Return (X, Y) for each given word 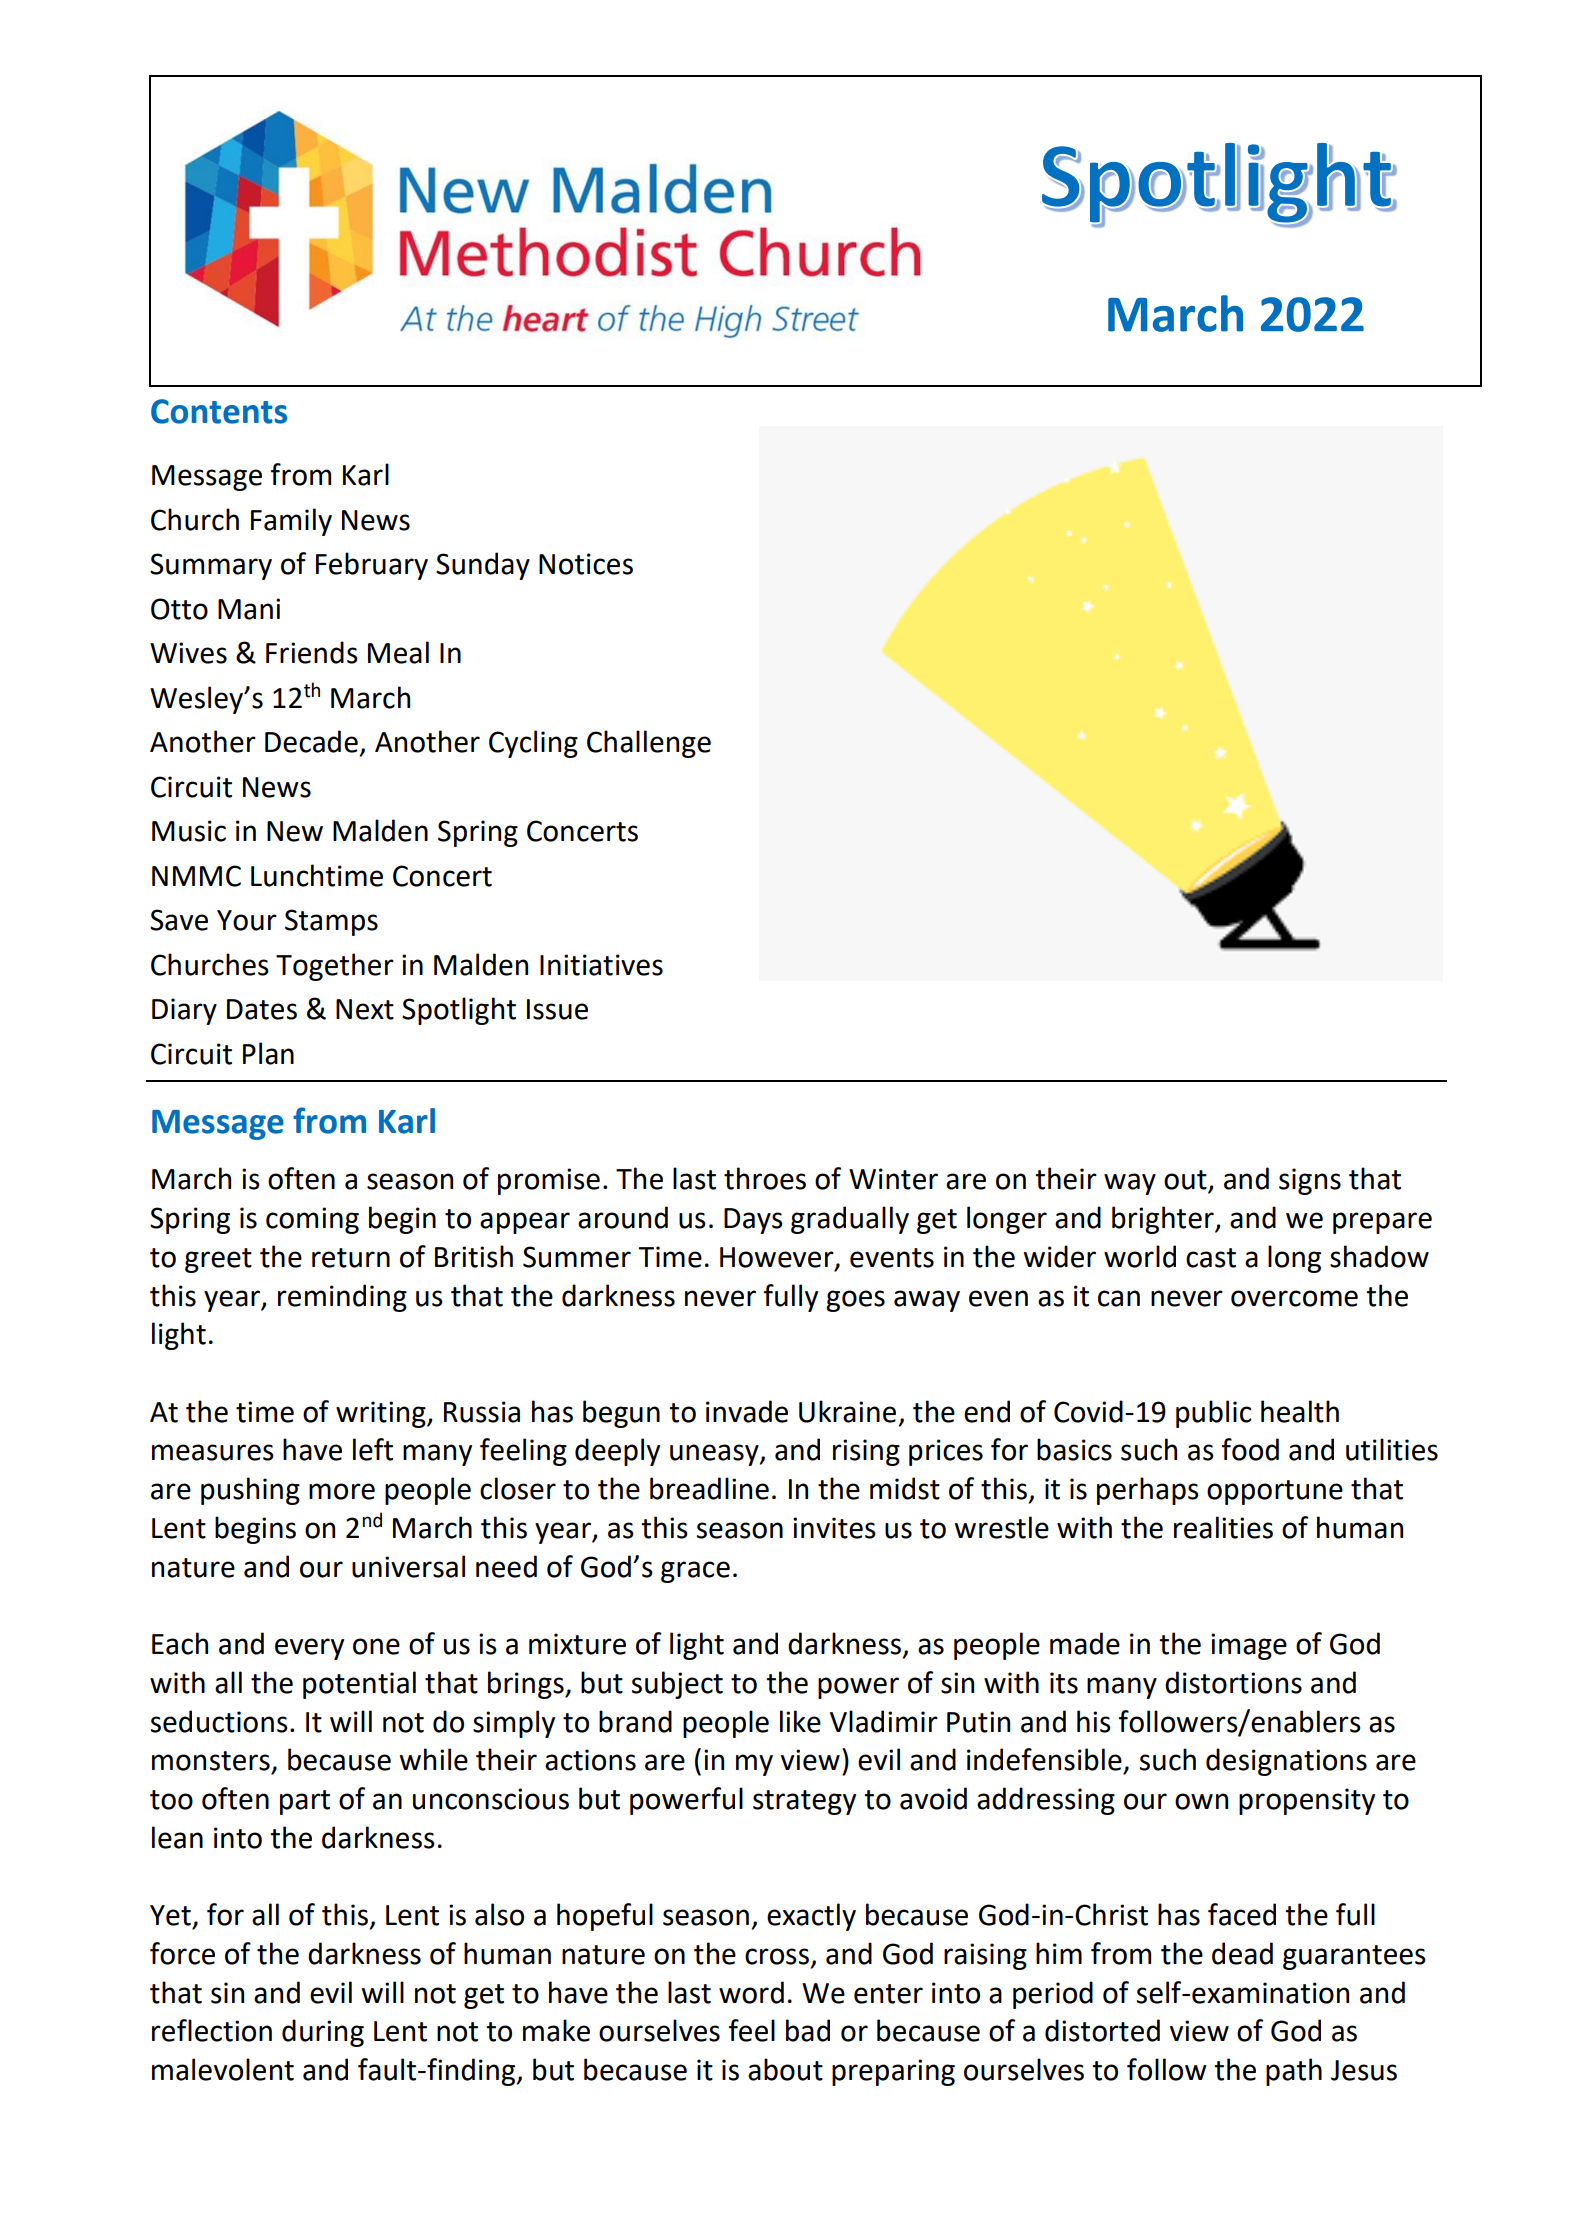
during (323, 2033)
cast (1211, 1258)
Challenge (649, 744)
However (778, 1258)
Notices (586, 564)
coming (312, 1220)
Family (291, 522)
